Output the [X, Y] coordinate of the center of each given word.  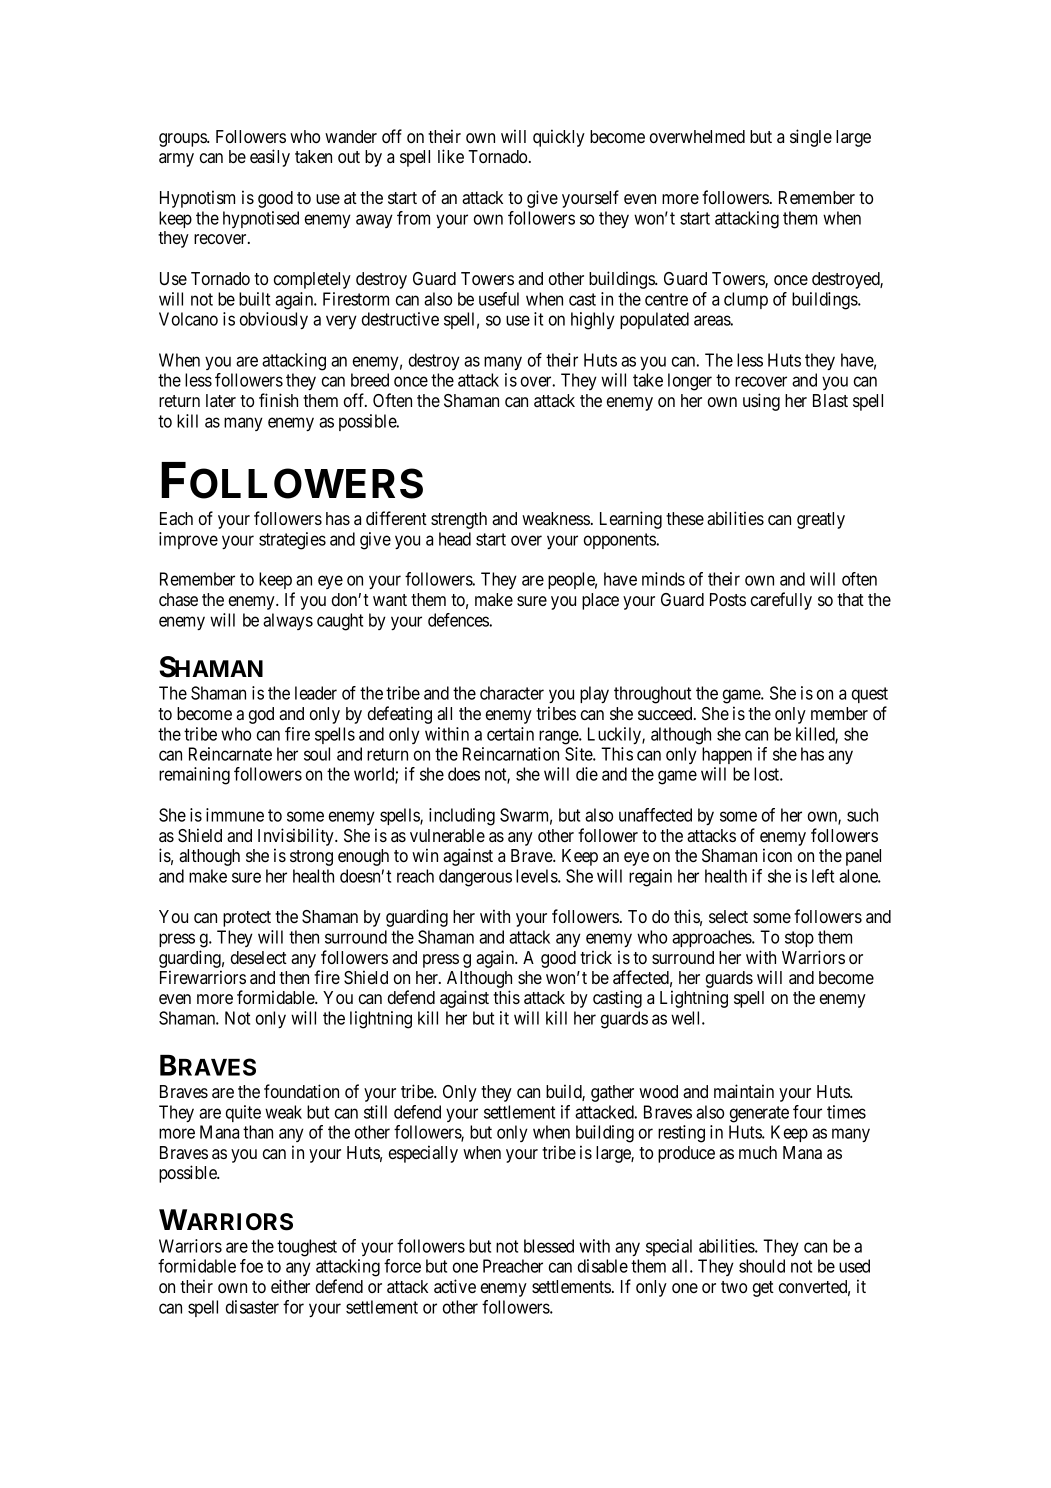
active [455, 1286]
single [811, 138]
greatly [821, 520]
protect [247, 919]
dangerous [475, 878]
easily [270, 158]
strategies [292, 541]
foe [251, 1266]
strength [459, 520]
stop [799, 939]
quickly [559, 138]
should [762, 1266]
